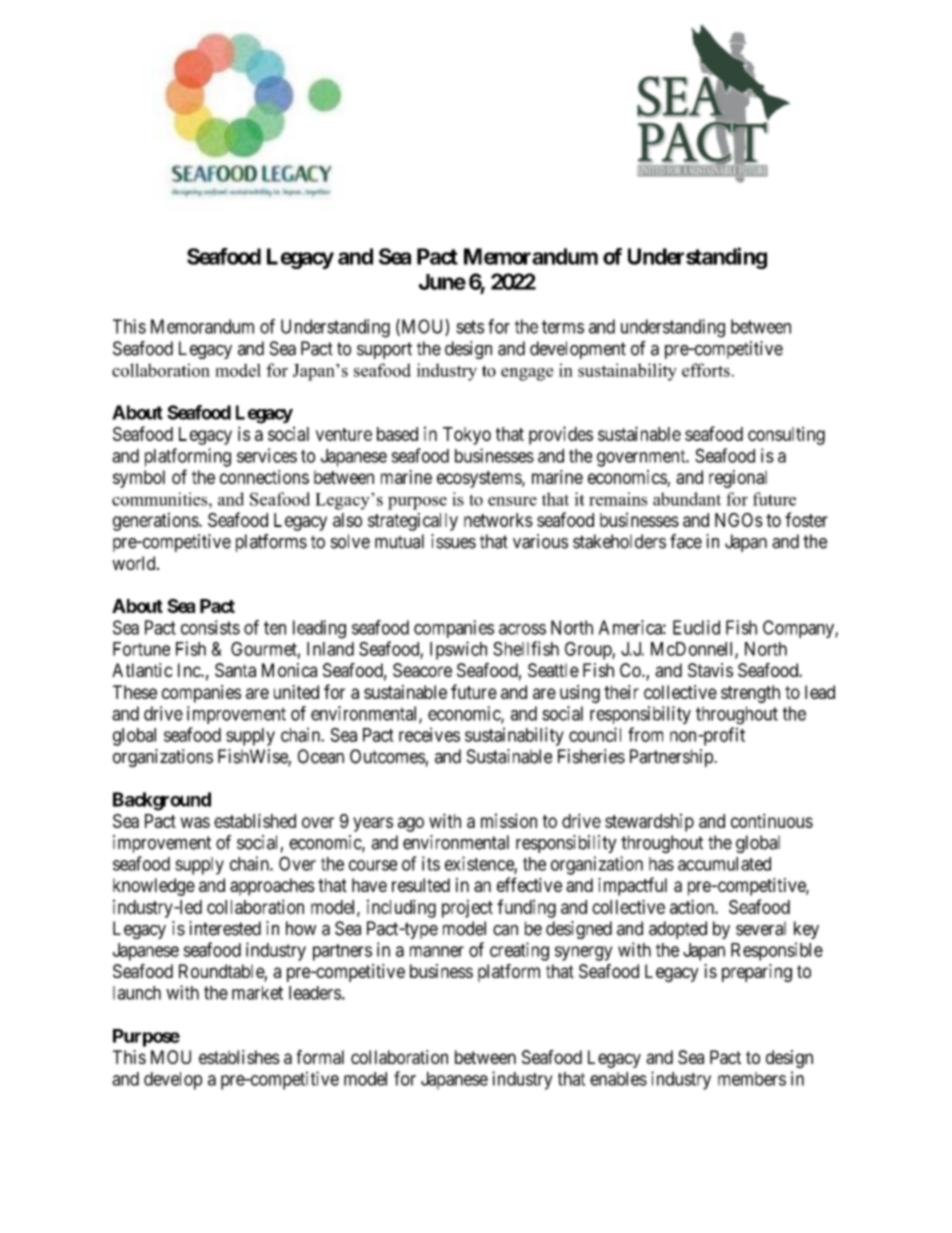  I want to click on support, so click(384, 350).
